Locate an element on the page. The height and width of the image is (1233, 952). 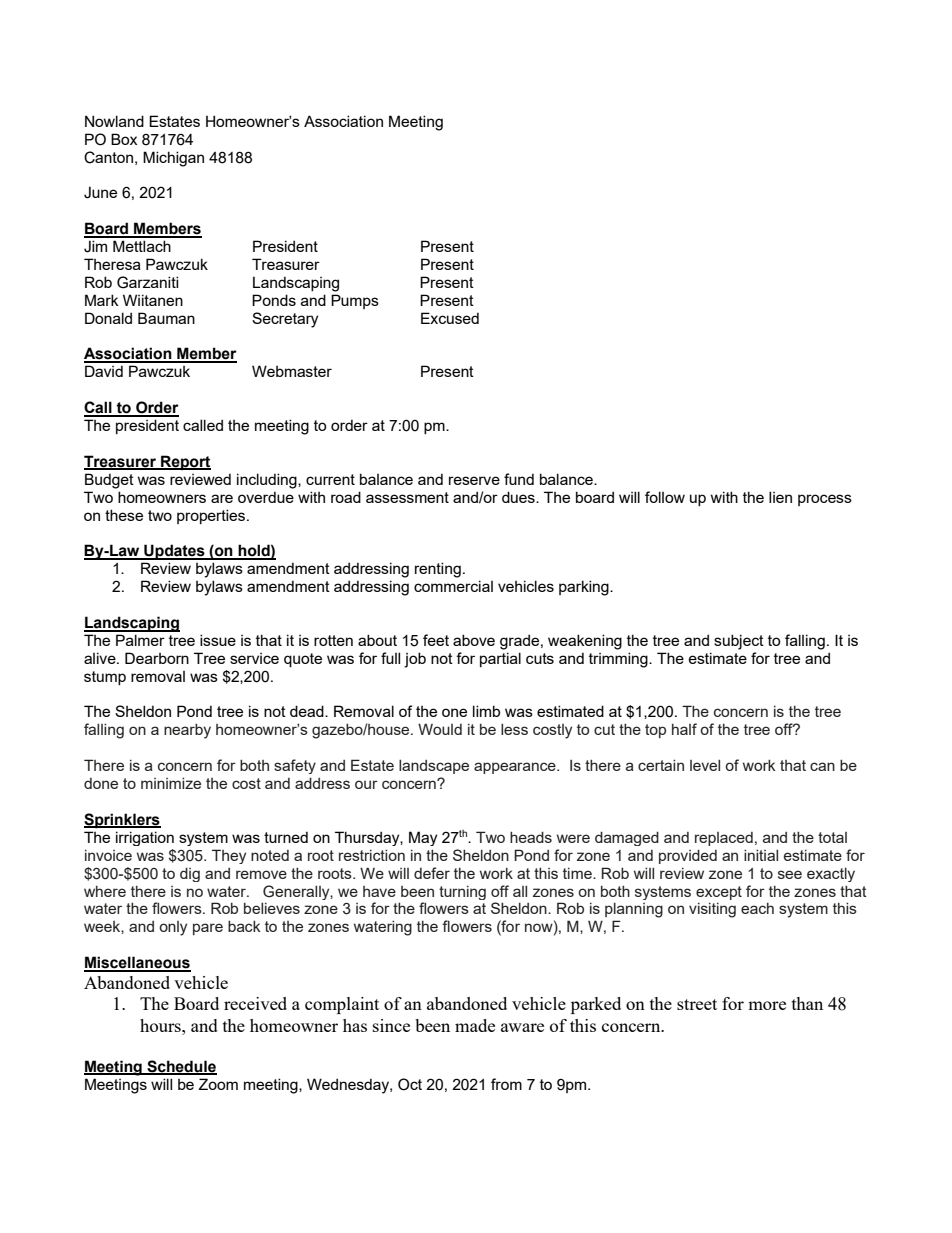
made is located at coordinates (475, 1025).
